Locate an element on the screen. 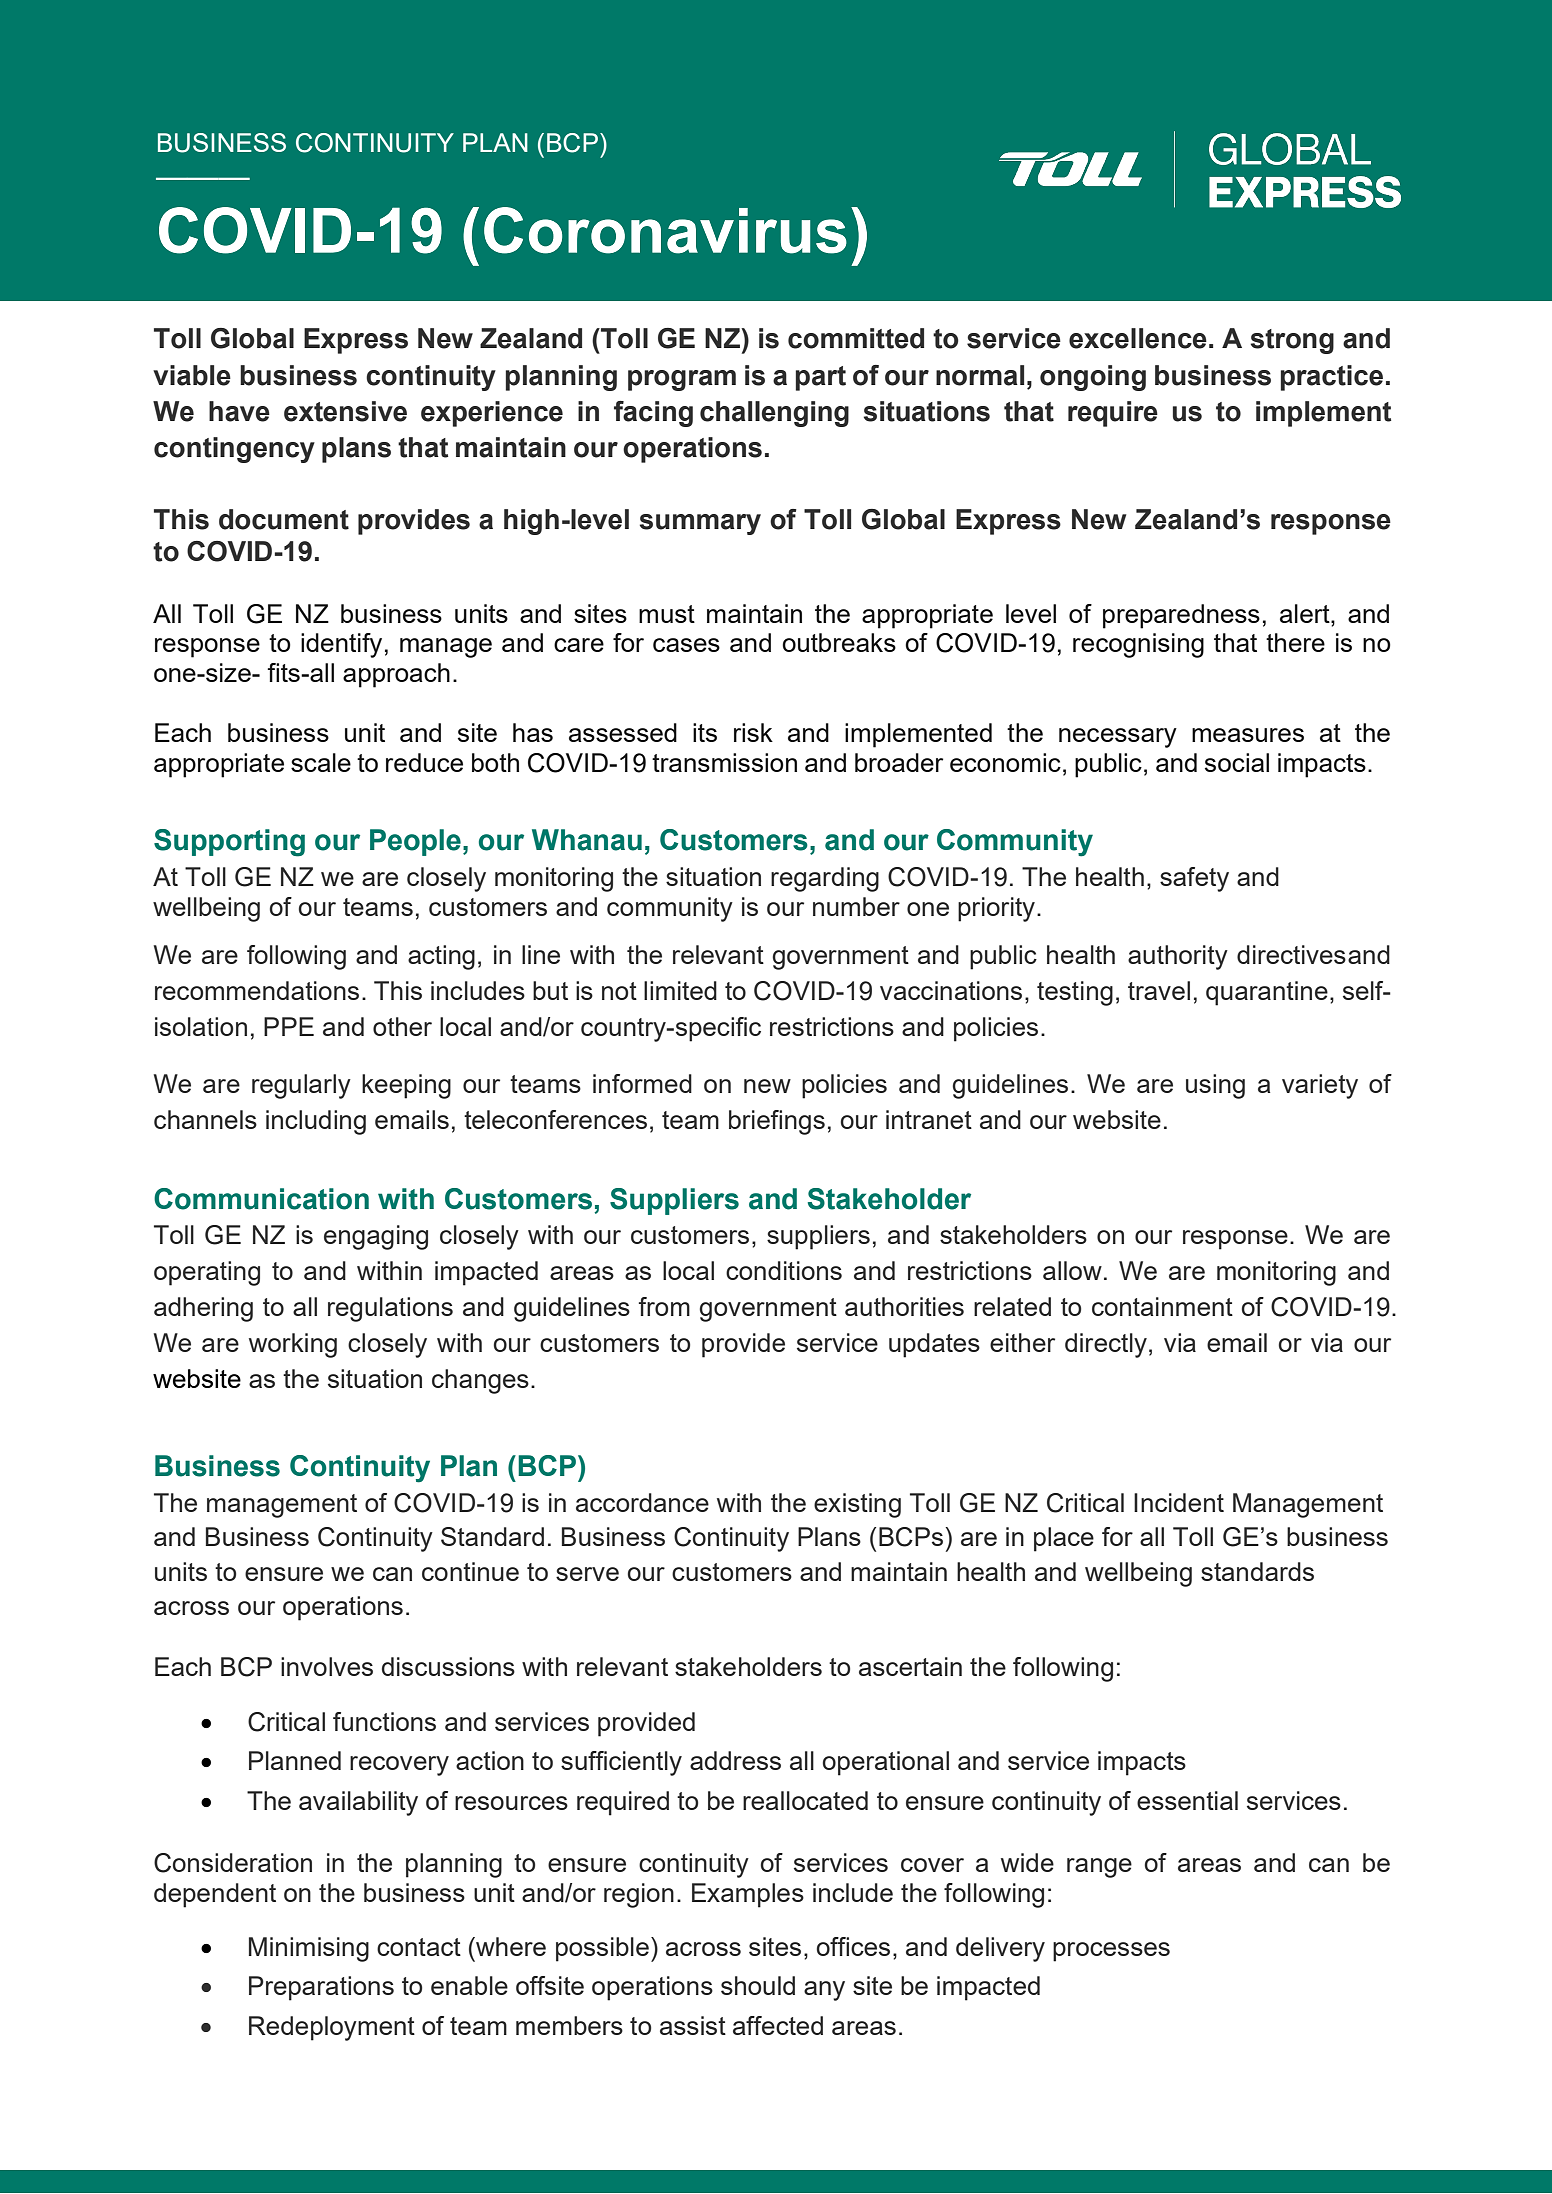 The image size is (1552, 2194). extensive is located at coordinates (345, 411).
